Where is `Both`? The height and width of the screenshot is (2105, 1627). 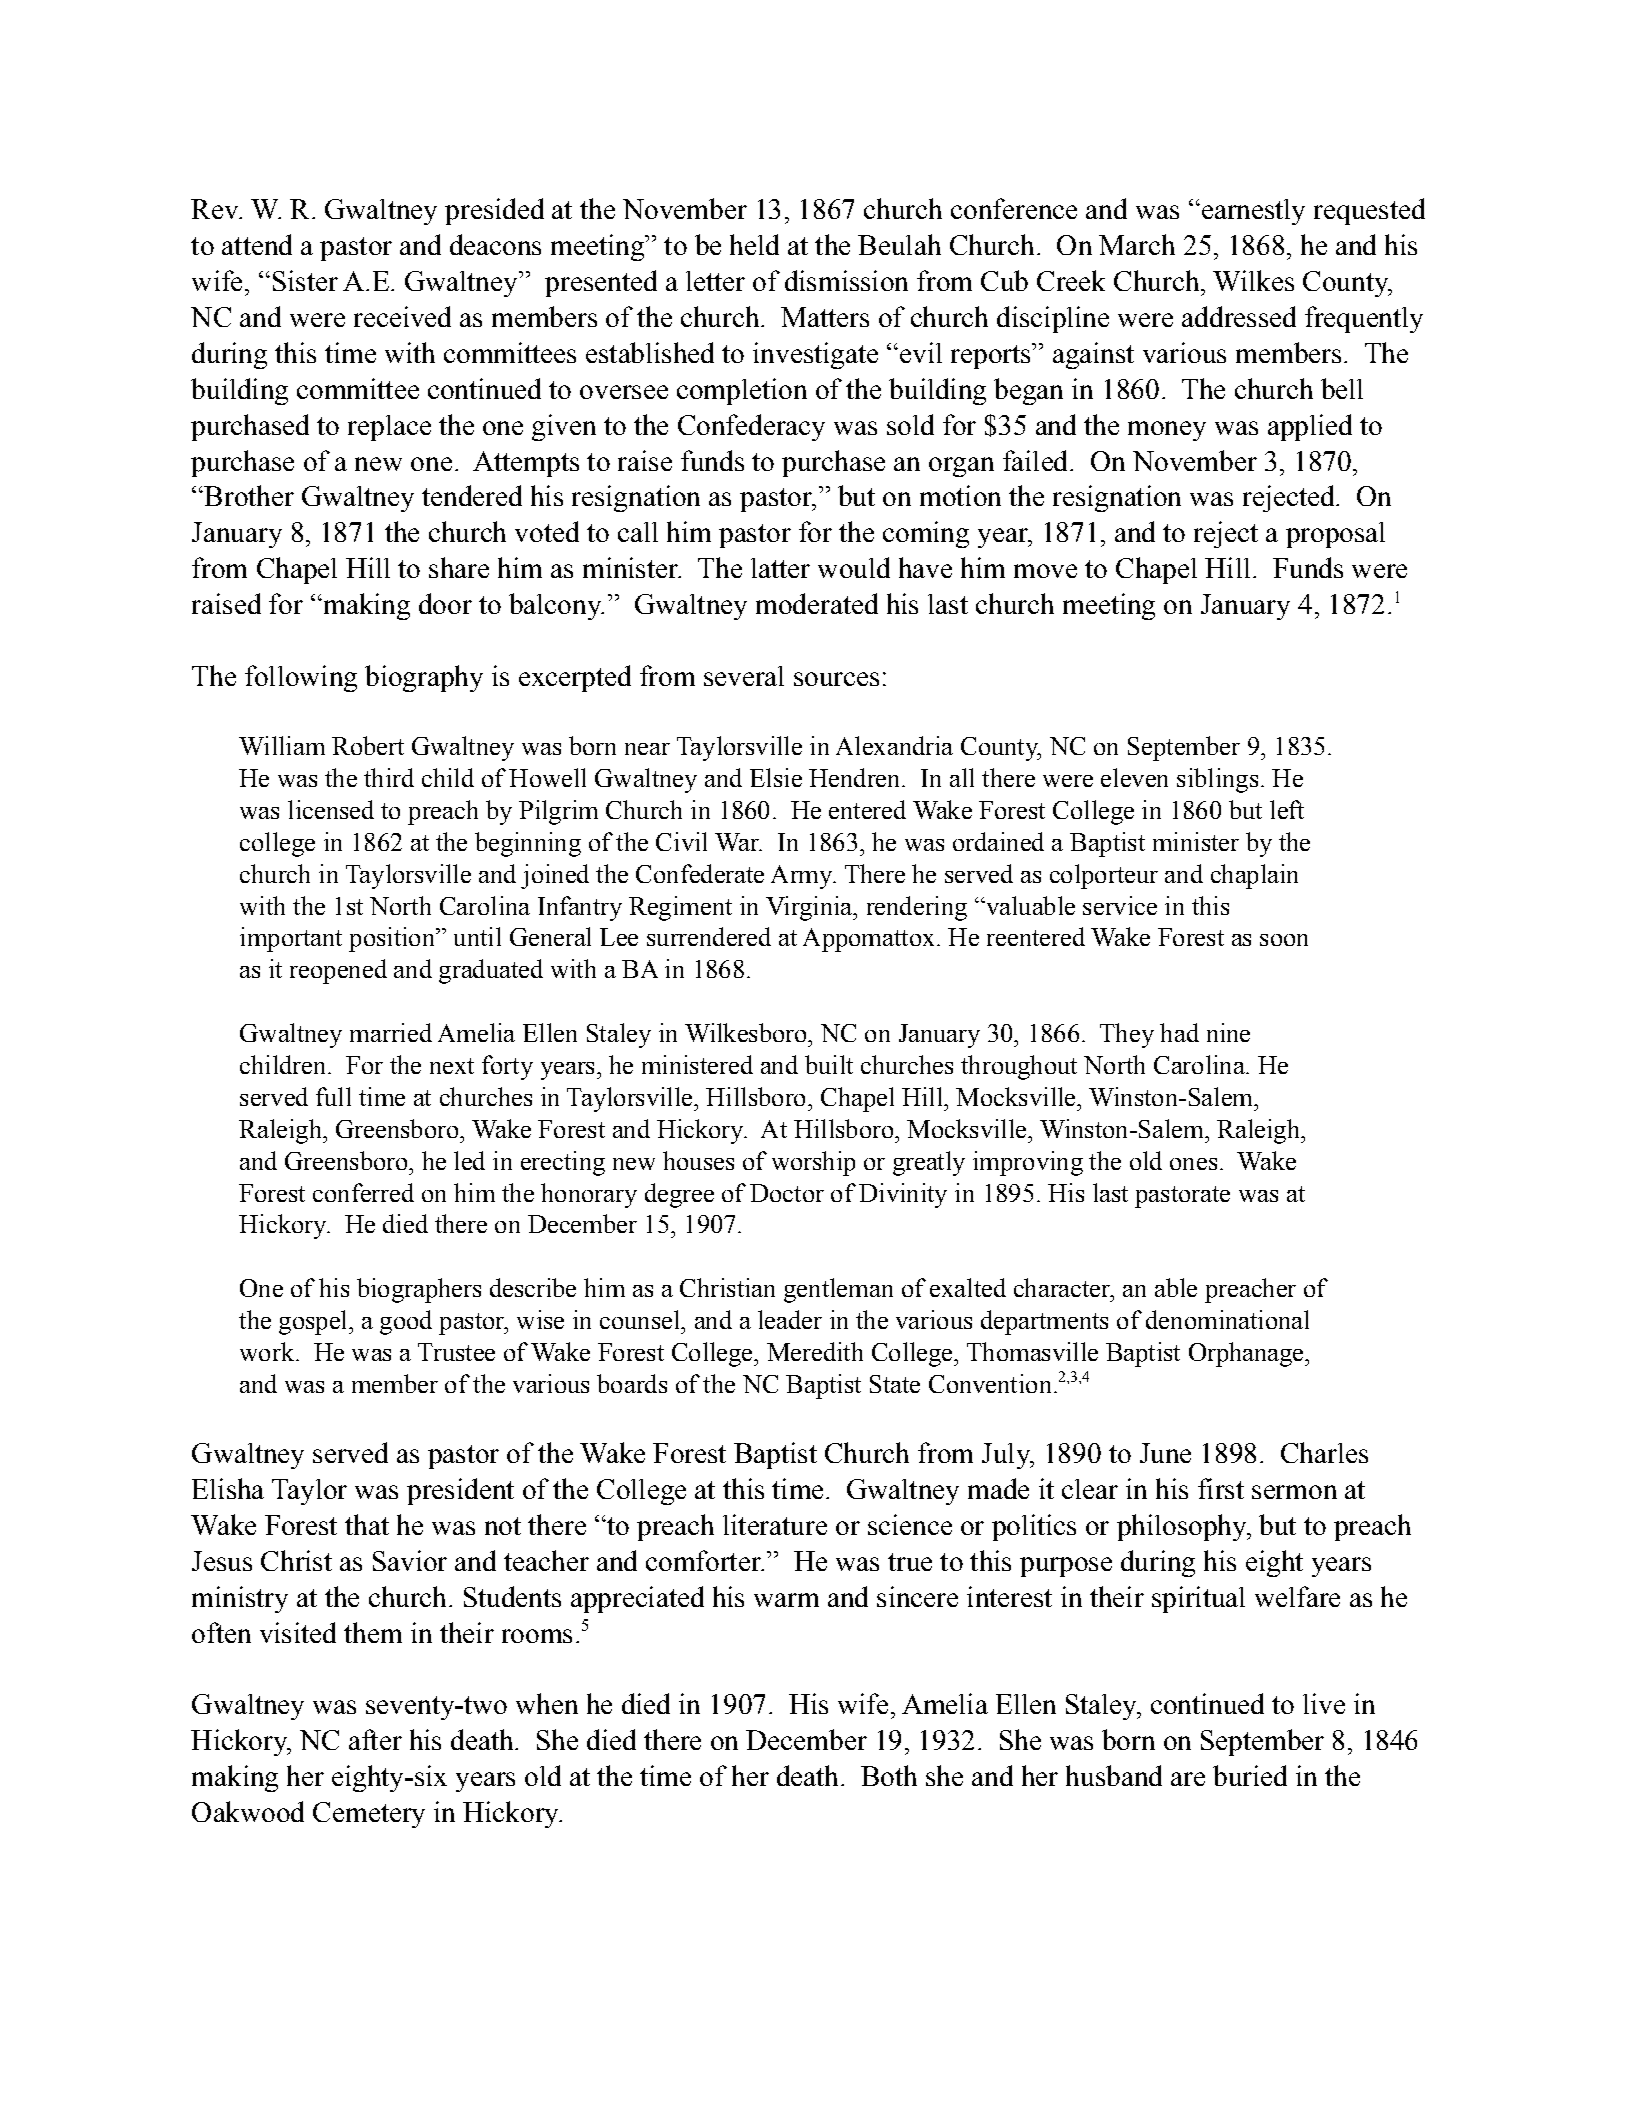 Both is located at coordinates (889, 1775).
